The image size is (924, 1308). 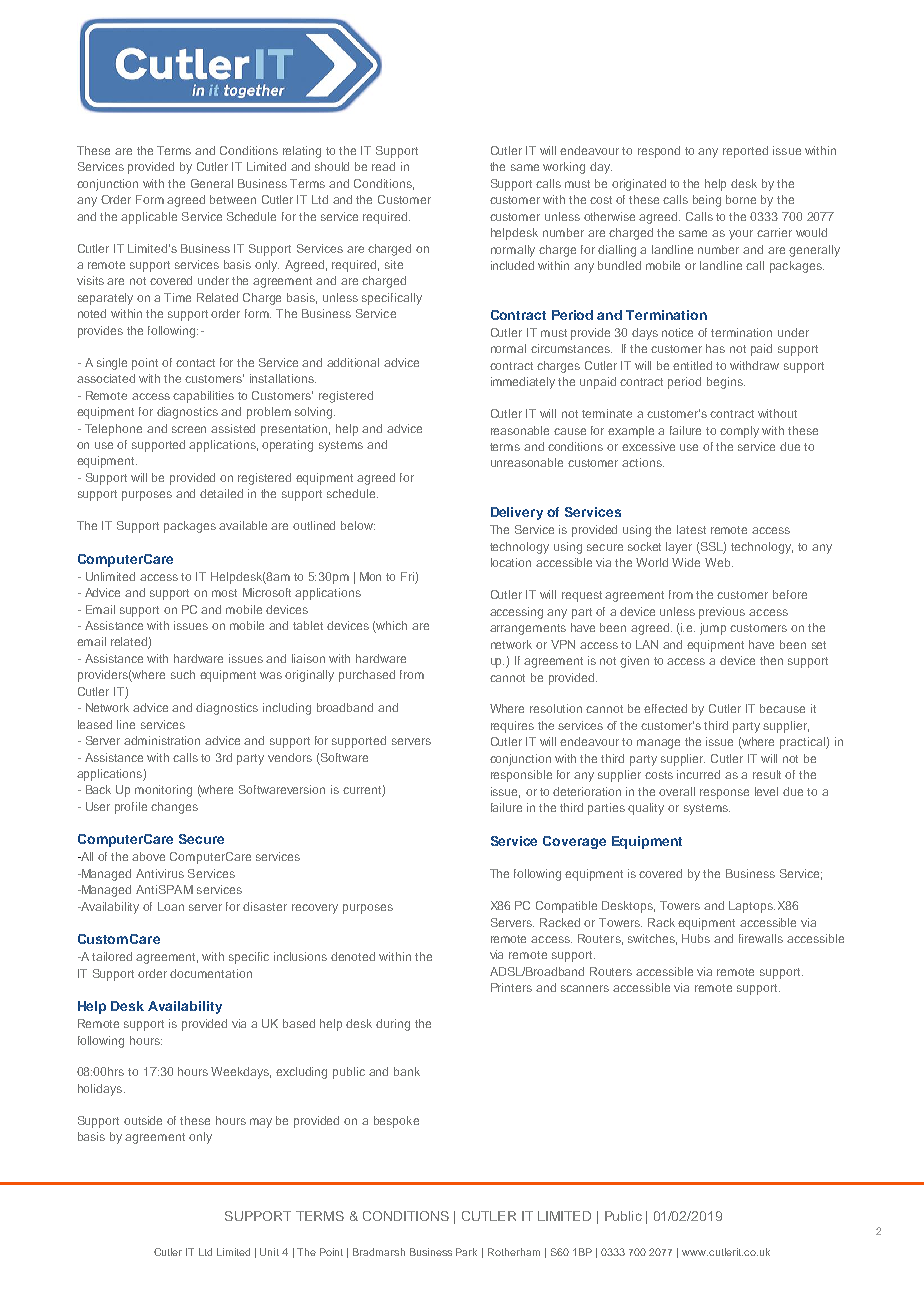 I want to click on Unit, so click(x=269, y=1252).
